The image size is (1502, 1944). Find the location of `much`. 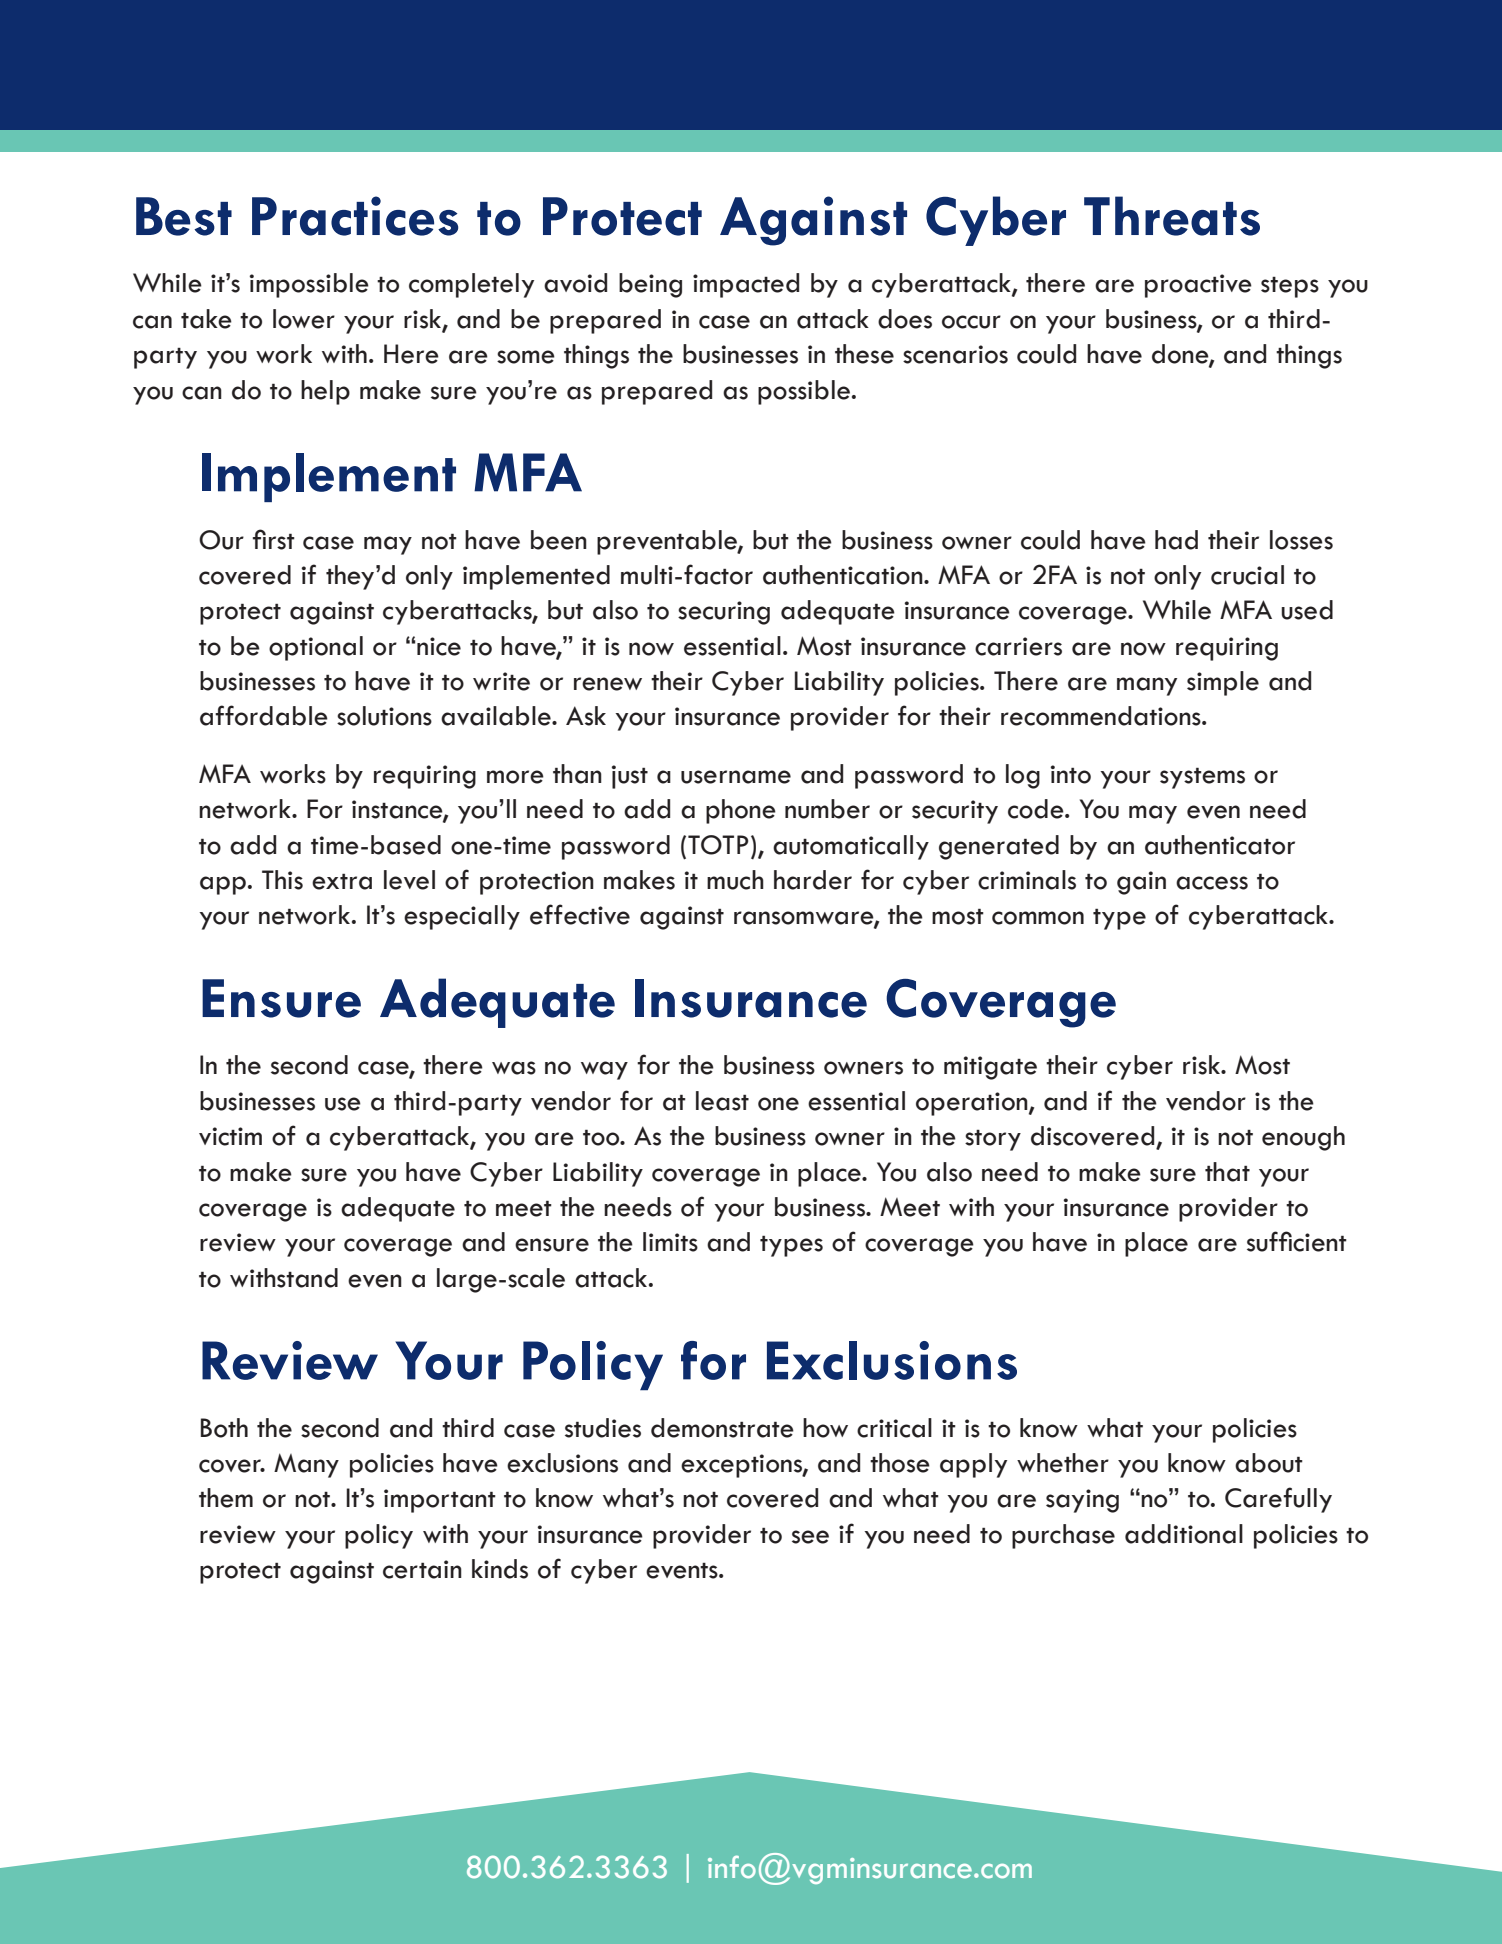

much is located at coordinates (735, 880).
